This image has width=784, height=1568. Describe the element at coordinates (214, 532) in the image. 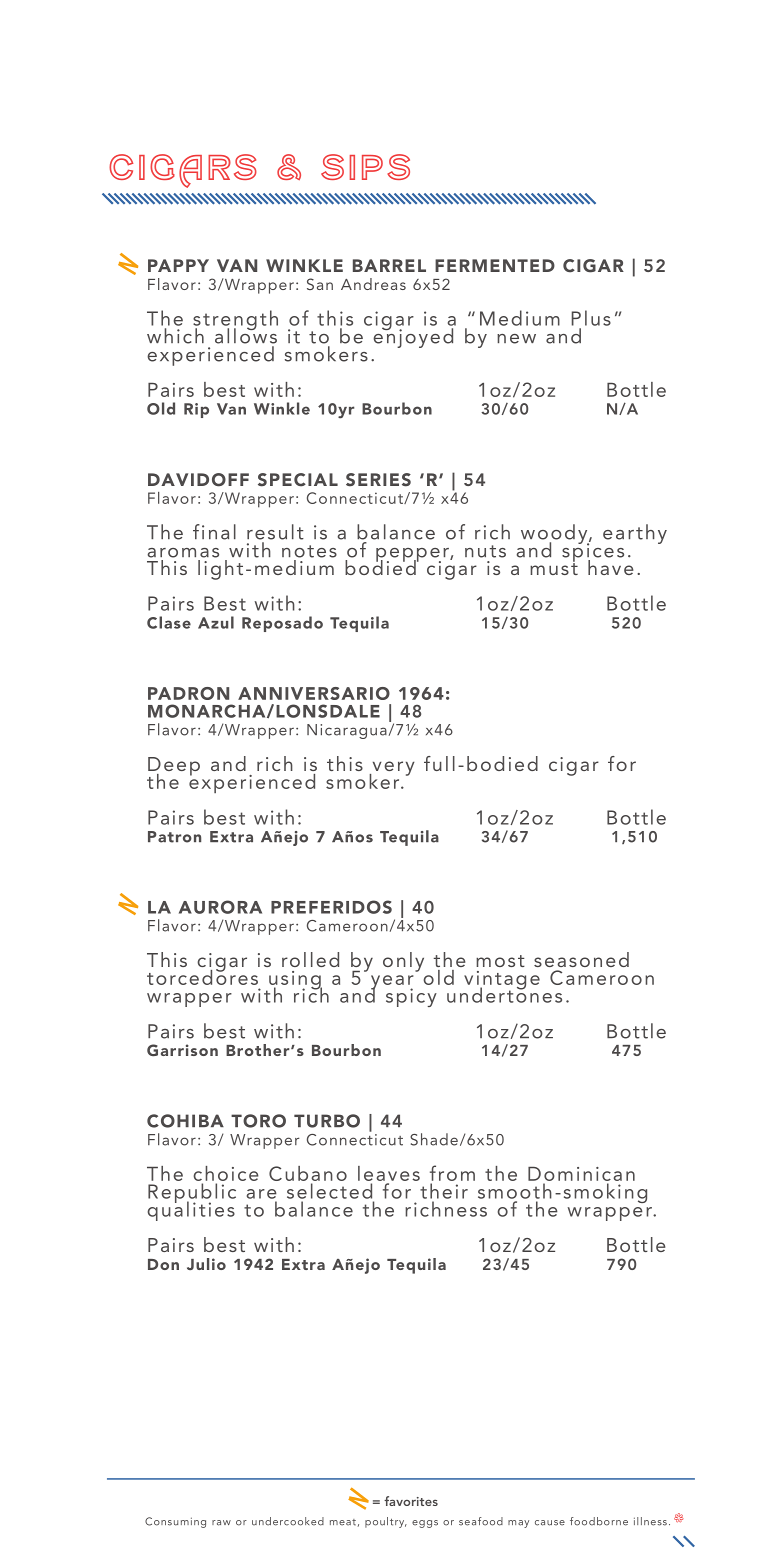

I see `final` at that location.
